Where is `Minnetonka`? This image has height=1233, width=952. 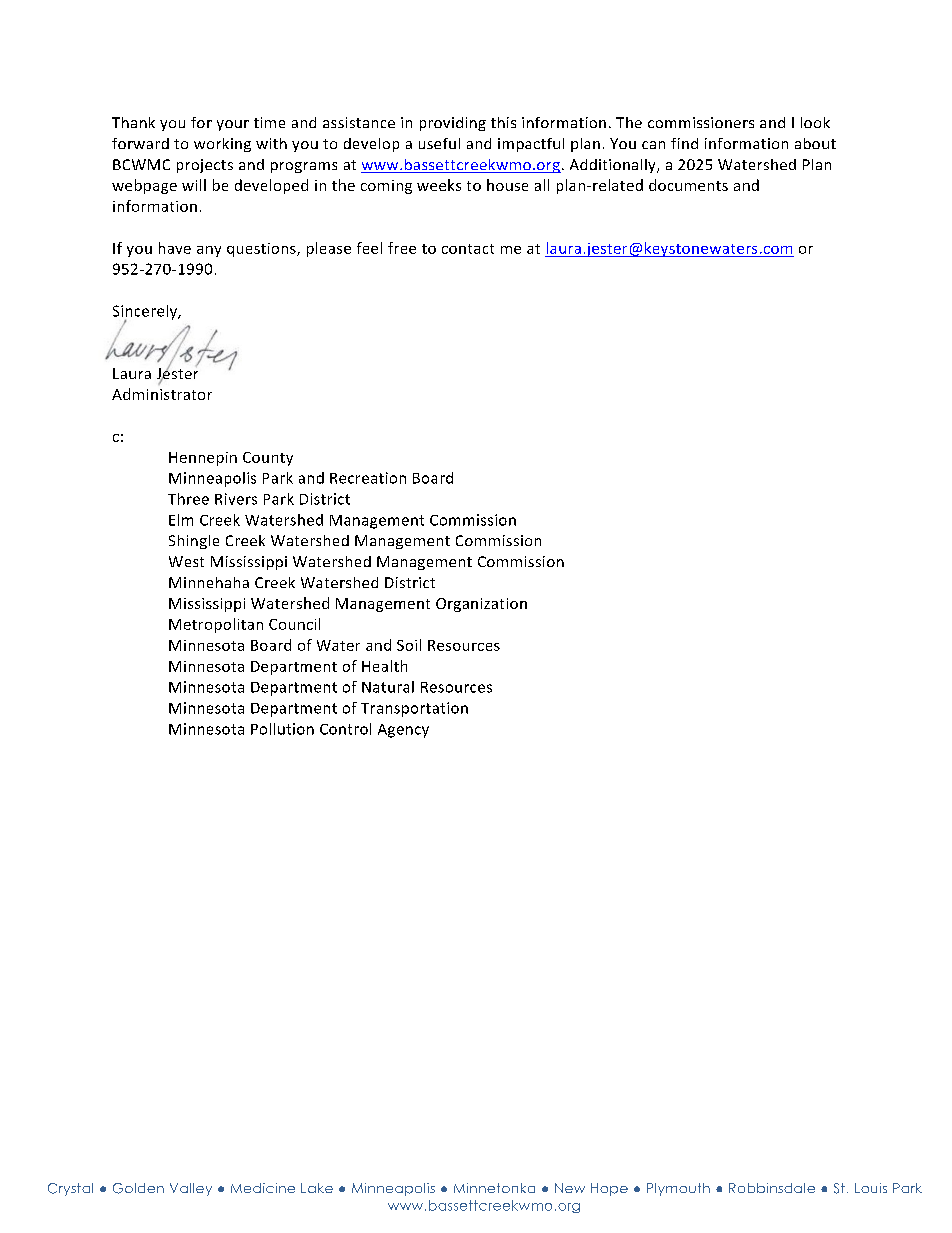 Minnetonka is located at coordinates (494, 1188).
